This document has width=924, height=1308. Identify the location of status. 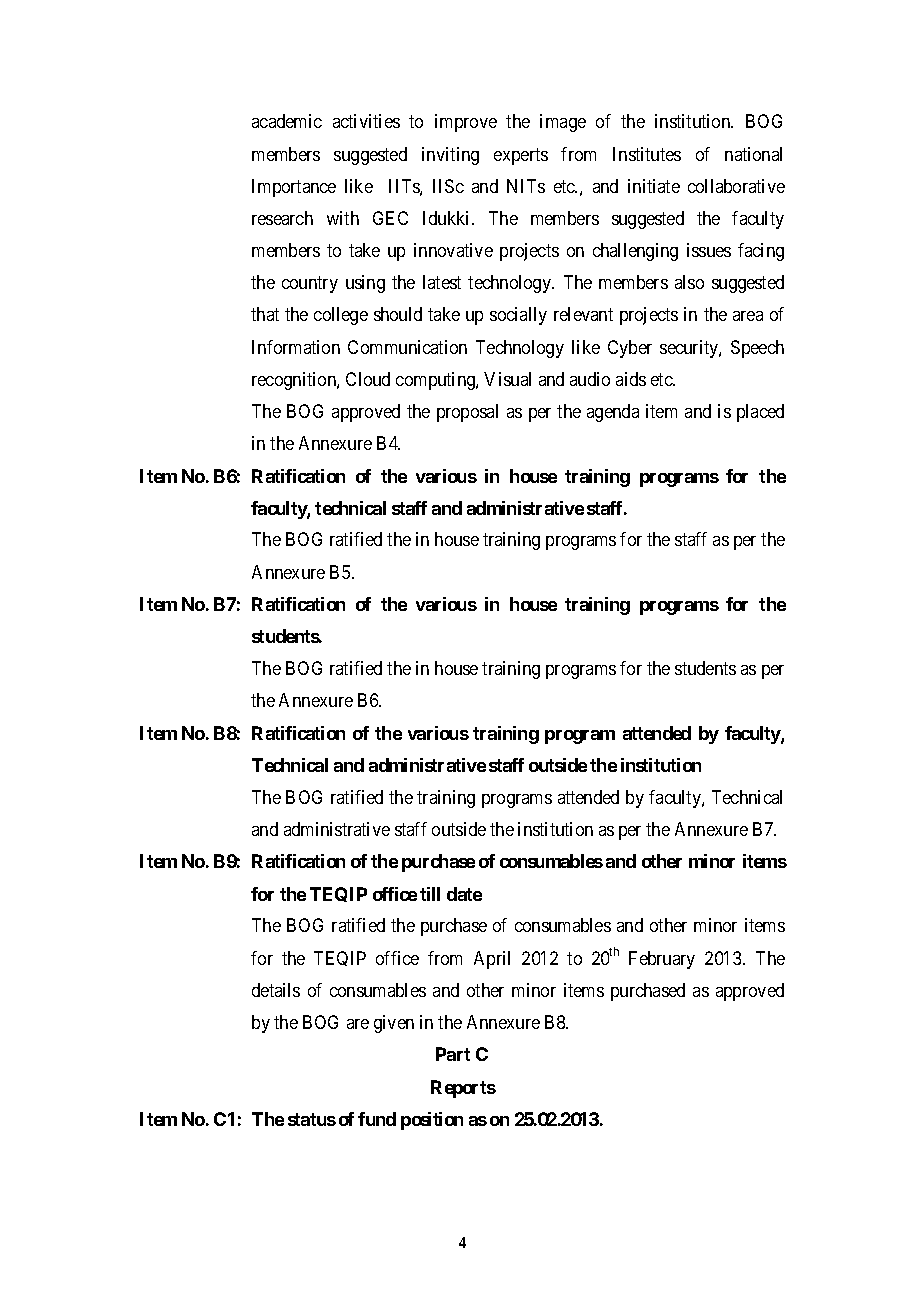
(312, 1119).
